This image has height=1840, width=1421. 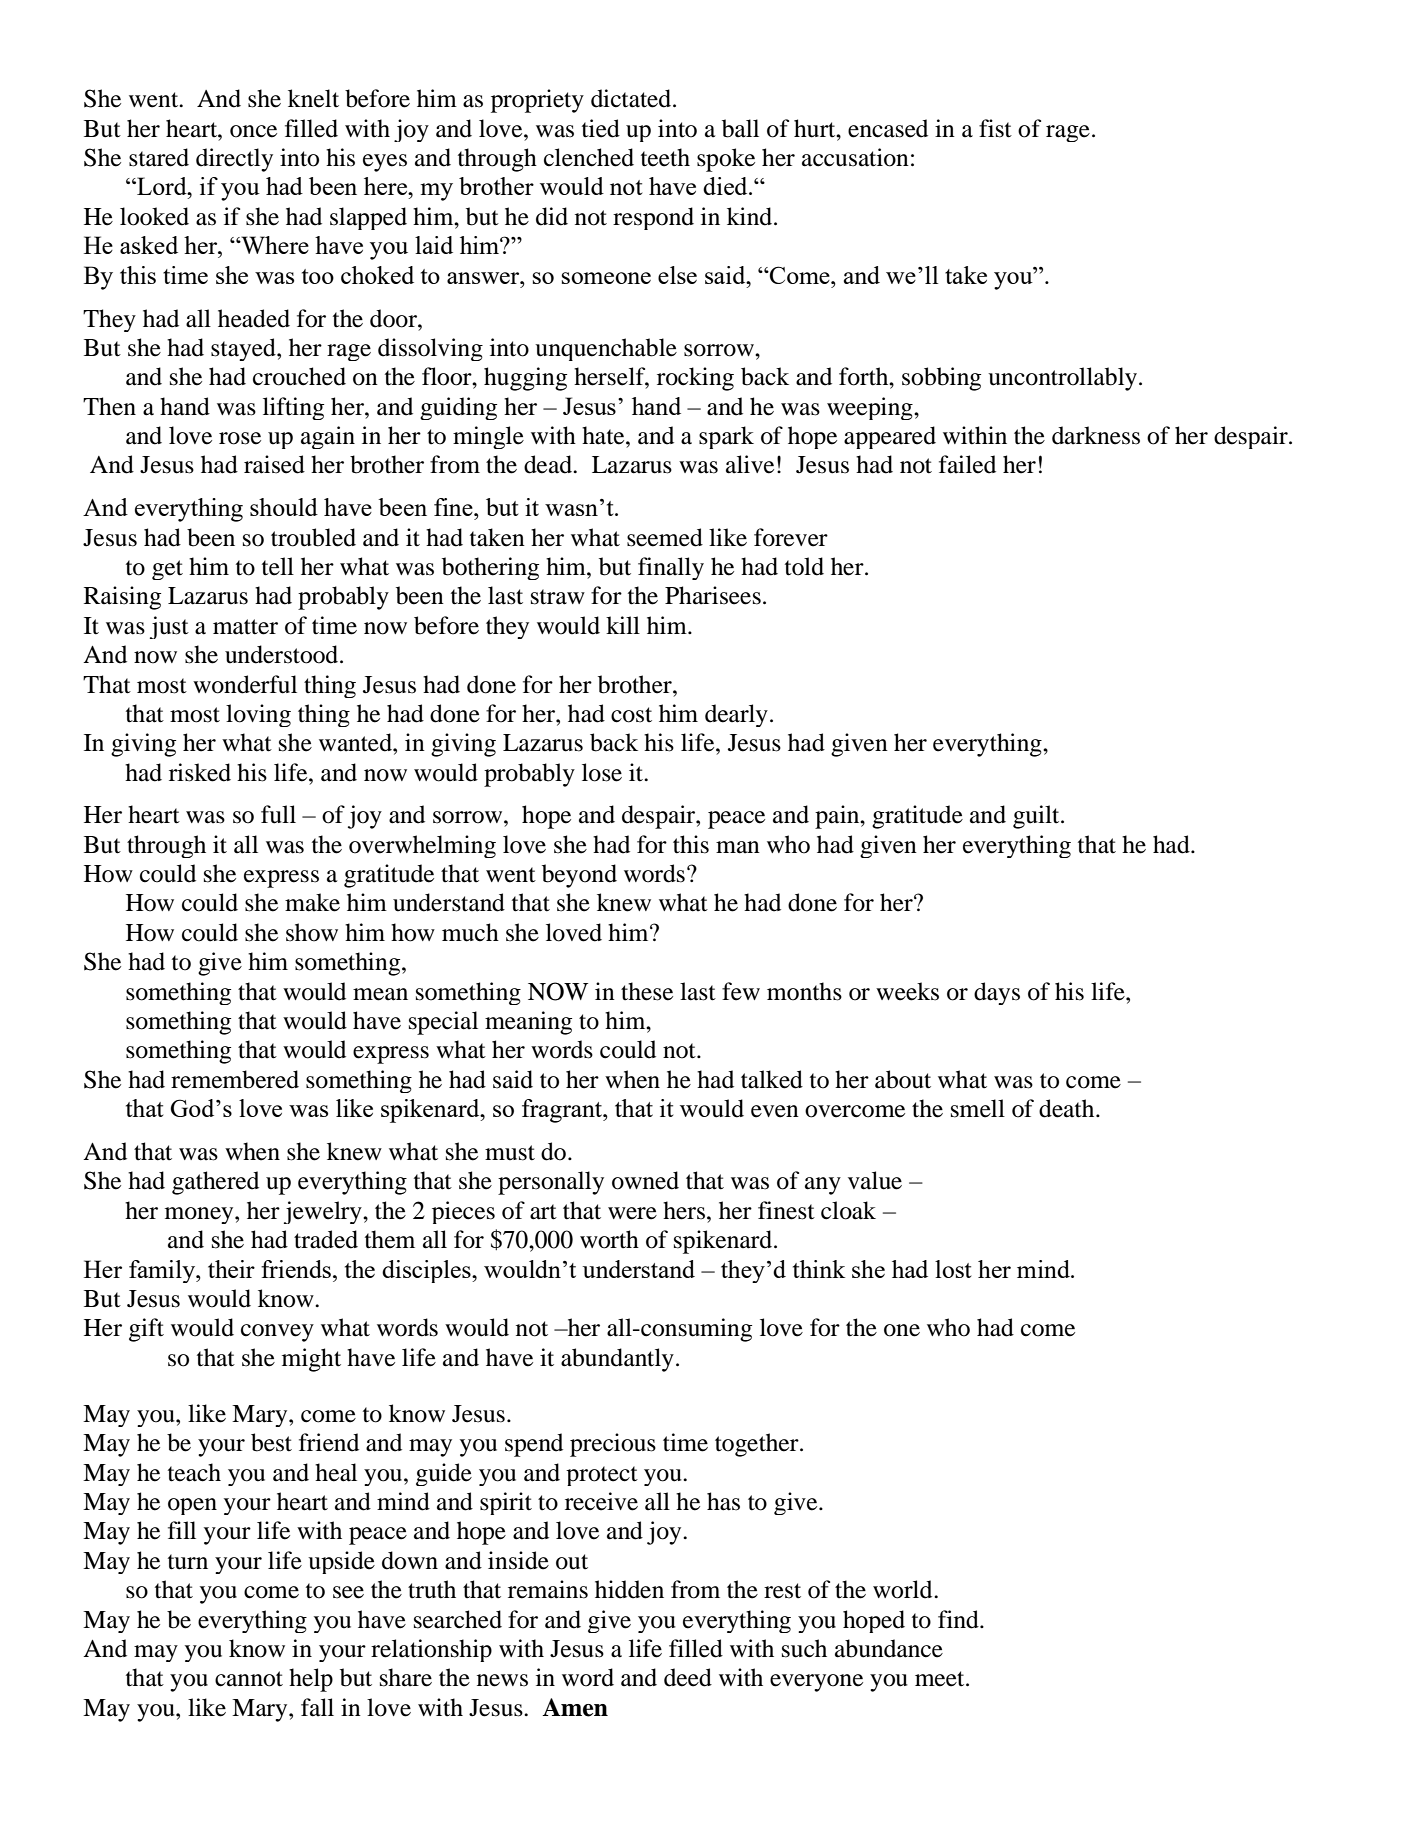 I want to click on told, so click(x=804, y=566).
